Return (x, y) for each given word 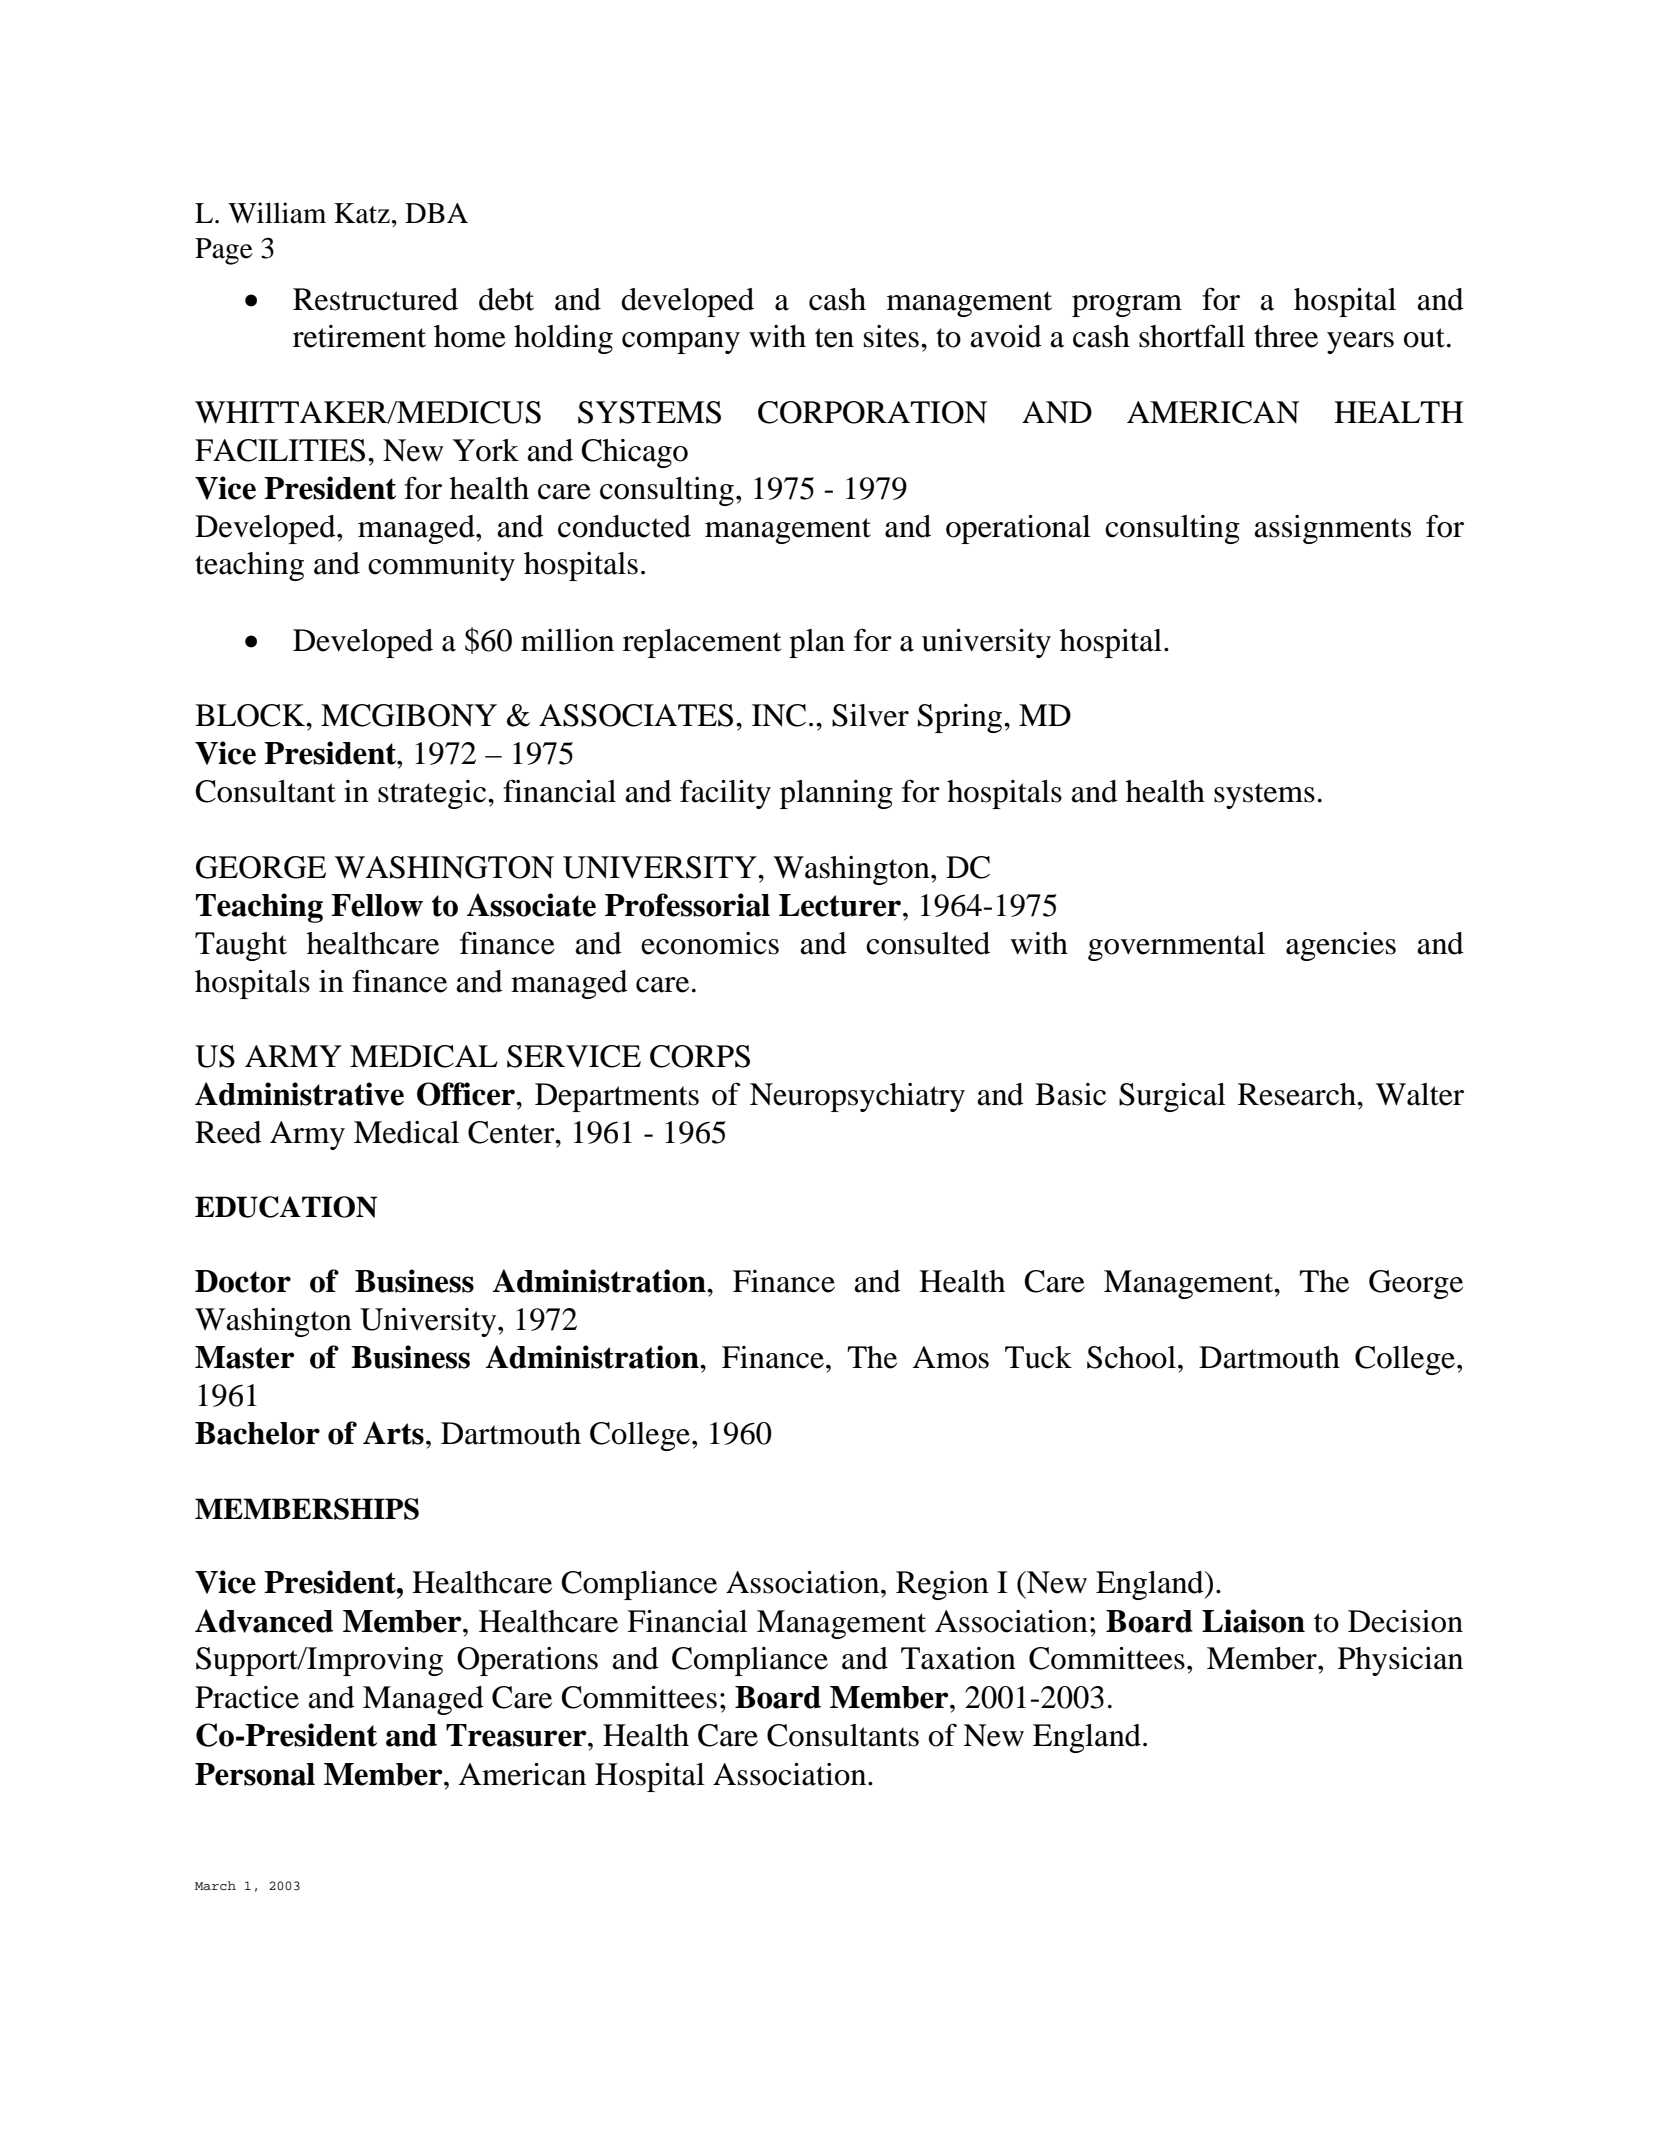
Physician (1400, 1661)
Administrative (299, 1094)
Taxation (958, 1658)
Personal (255, 1774)
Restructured (375, 299)
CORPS (700, 1056)
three (1286, 336)
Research (1298, 1094)
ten (834, 338)
